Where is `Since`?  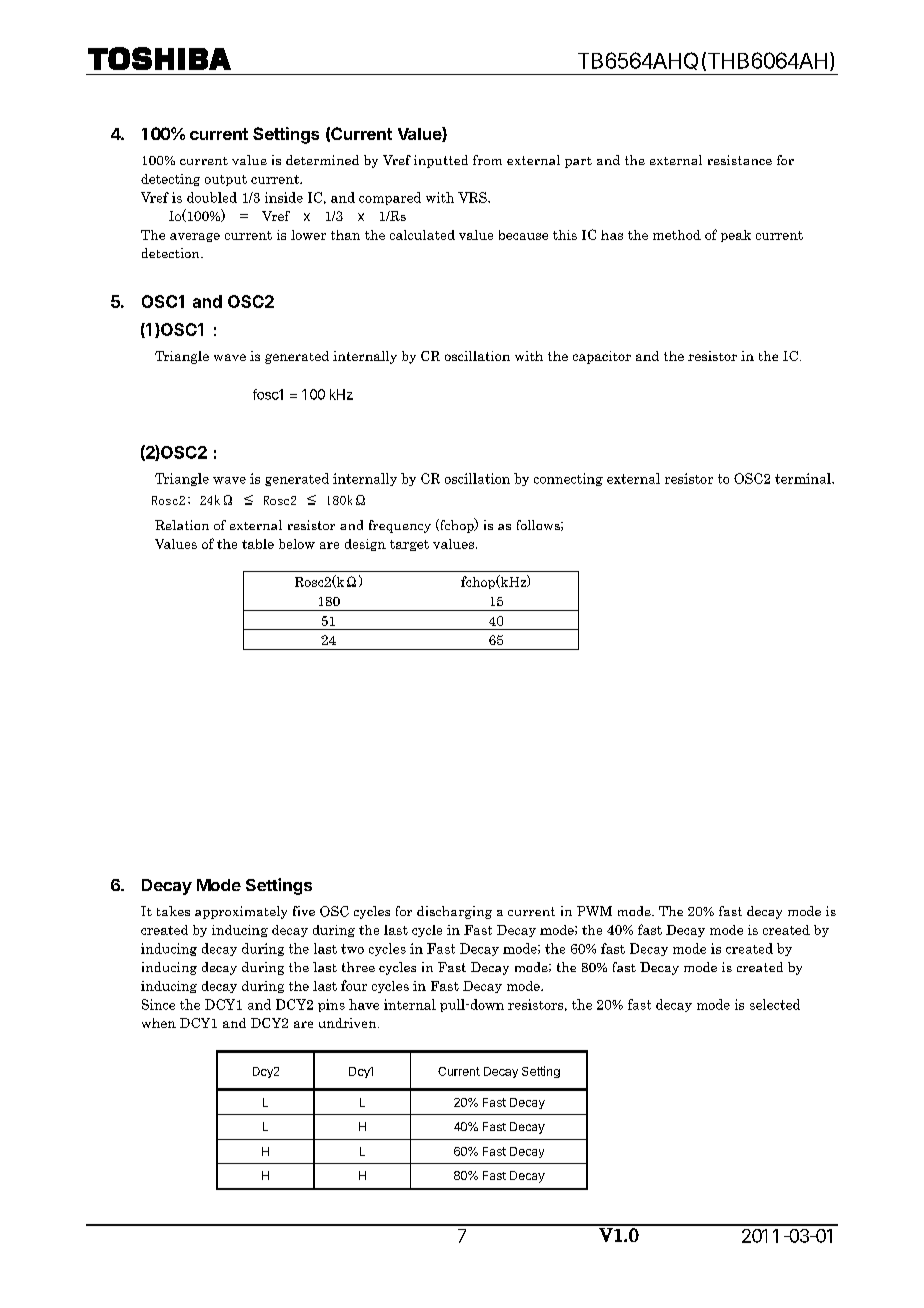 Since is located at coordinates (158, 1004).
